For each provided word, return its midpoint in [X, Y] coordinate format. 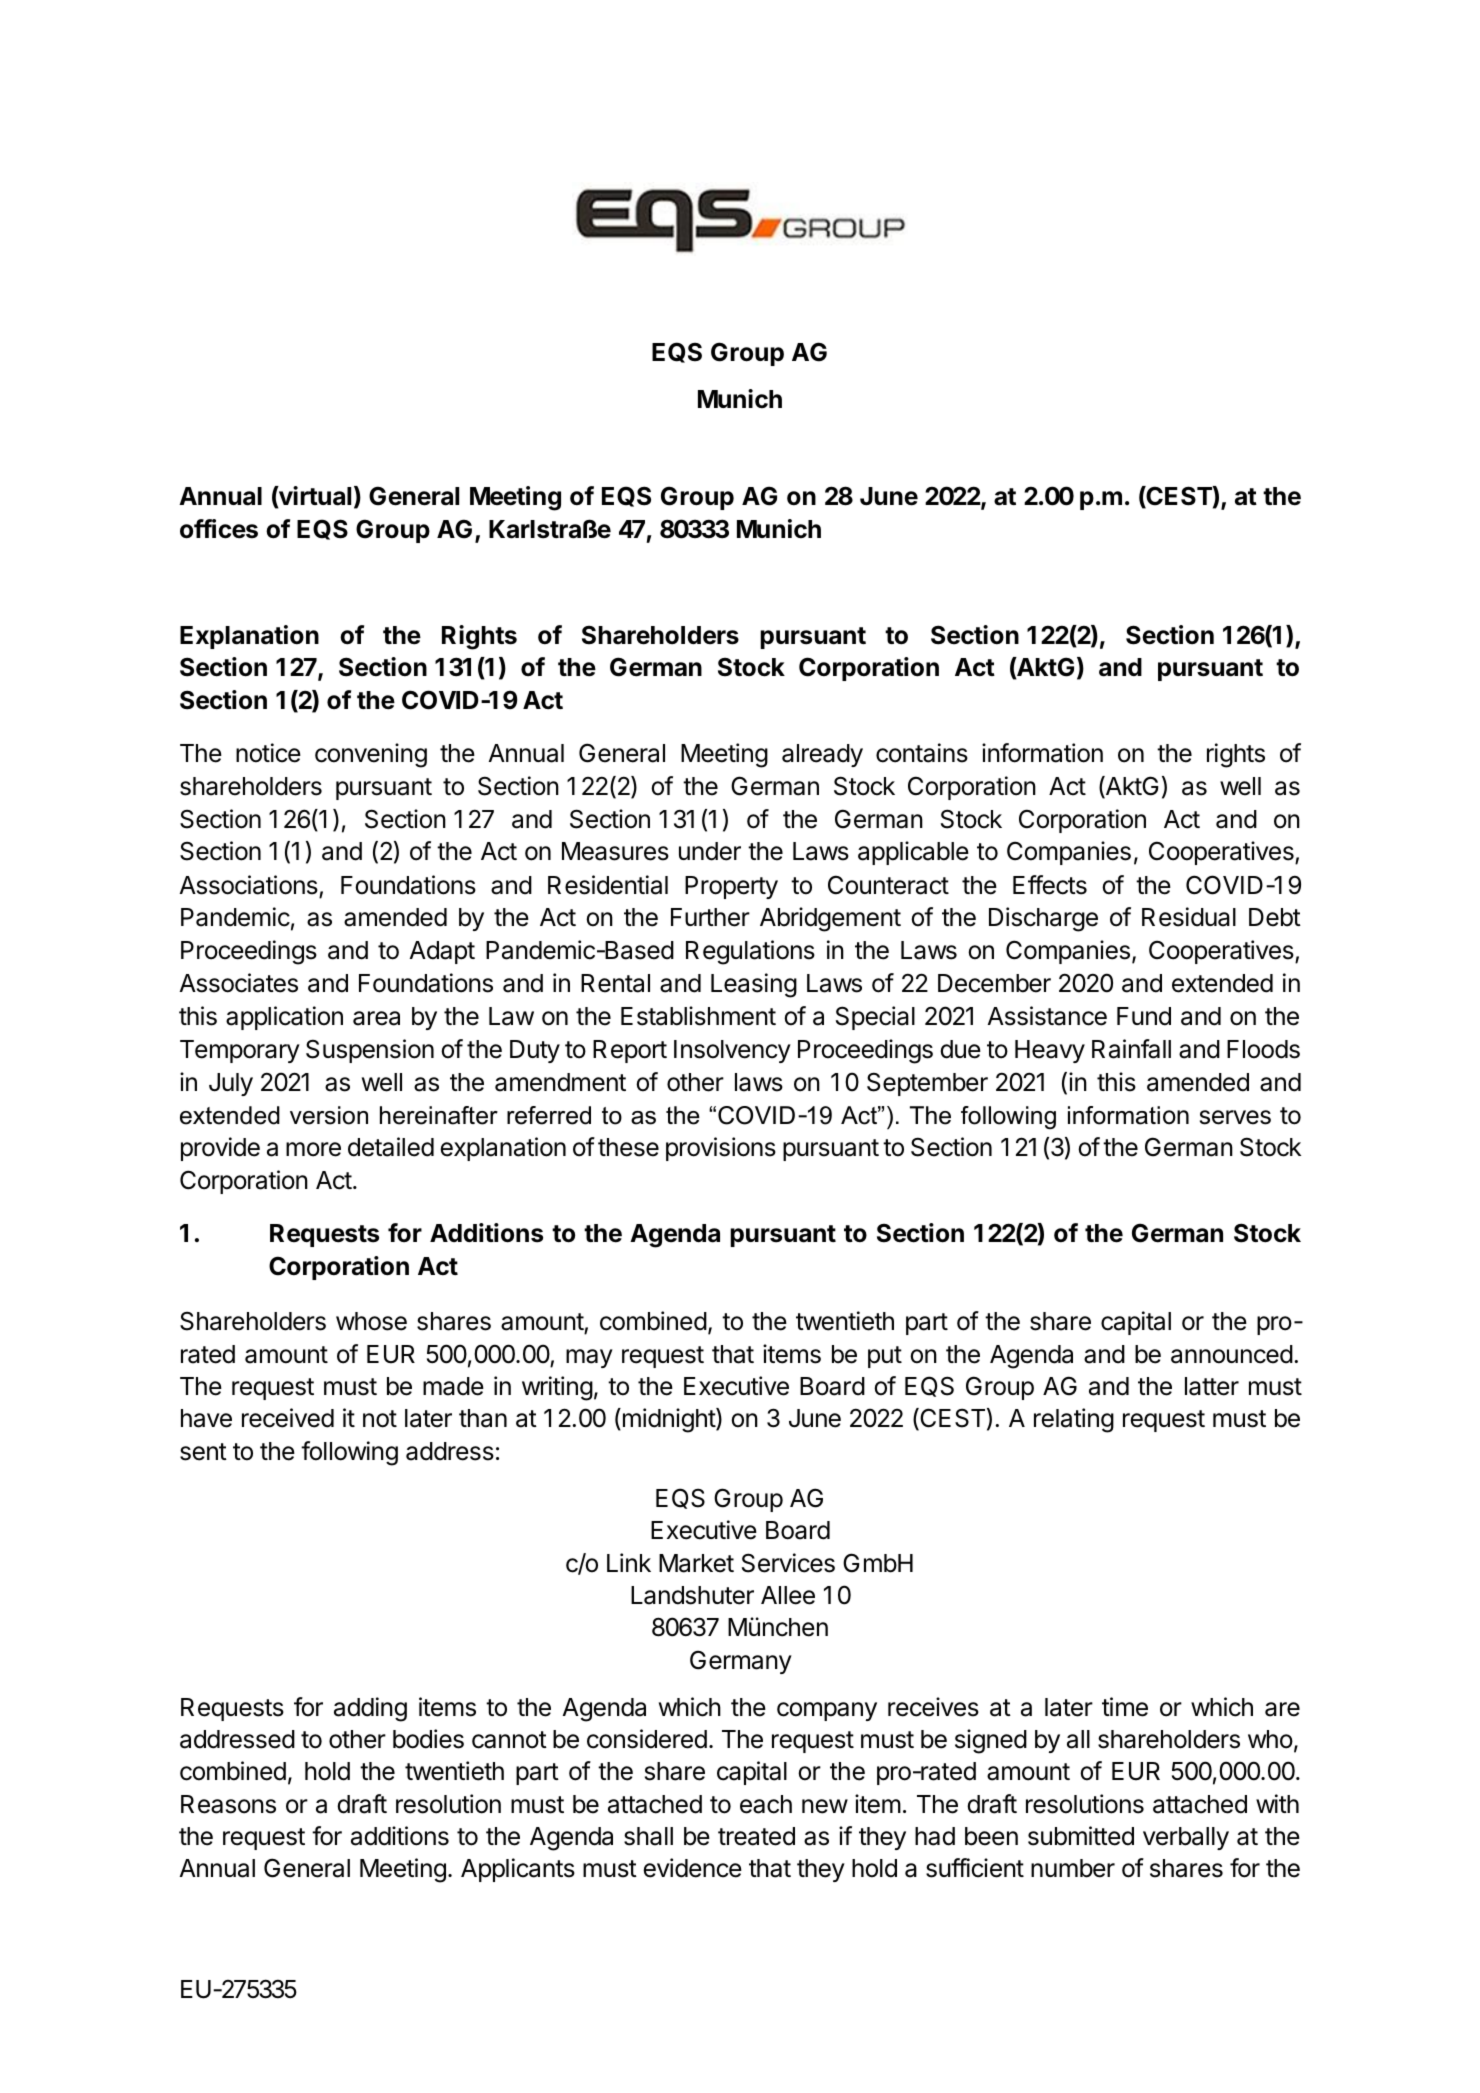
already [822, 755]
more [313, 1149]
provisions [721, 1149]
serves [1235, 1117]
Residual [1189, 917]
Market [696, 1563]
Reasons [228, 1804]
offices [219, 529]
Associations [249, 885]
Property [731, 887]
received [288, 1418]
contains [922, 753]
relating [1074, 1420]
